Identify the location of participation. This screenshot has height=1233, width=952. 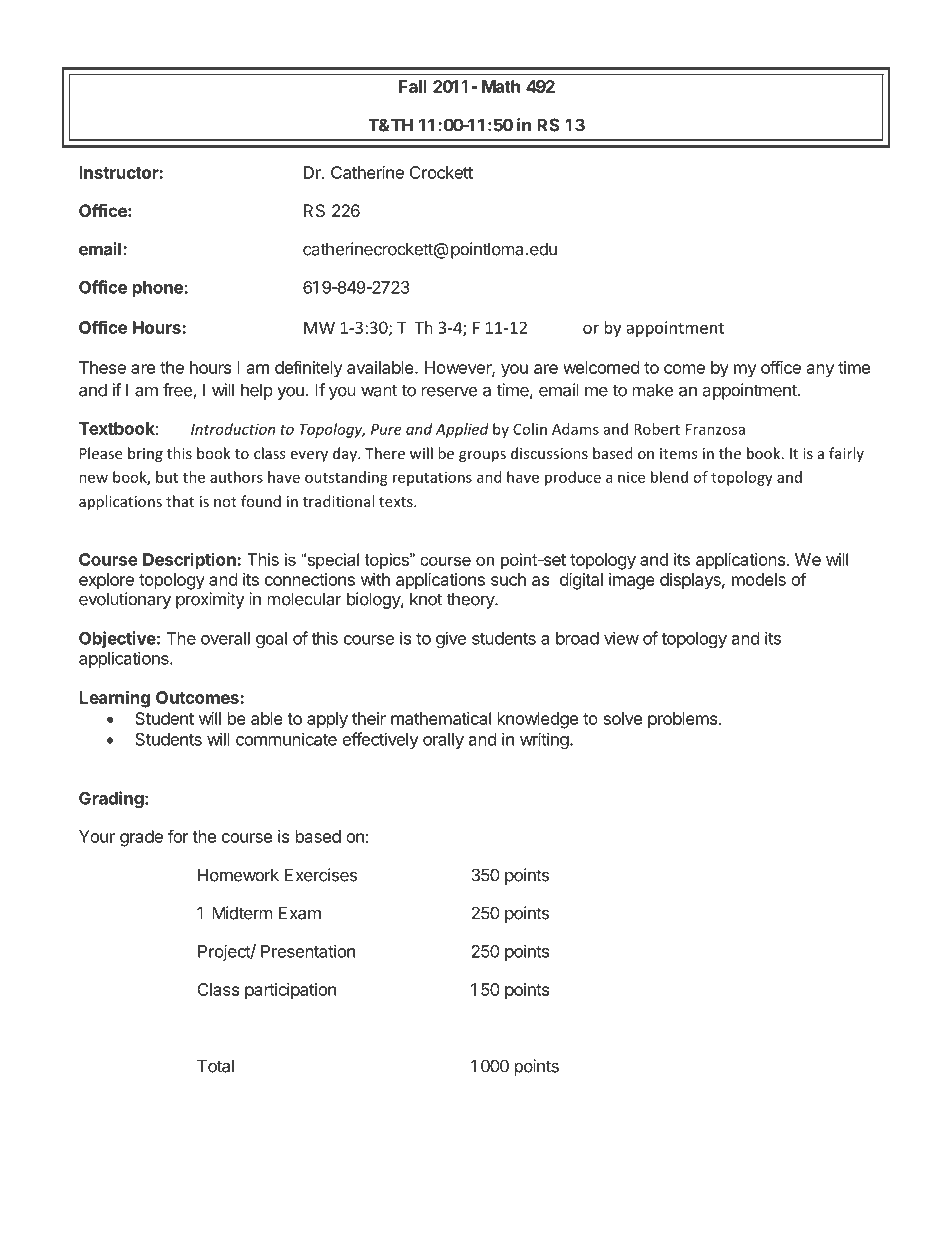
(290, 991).
